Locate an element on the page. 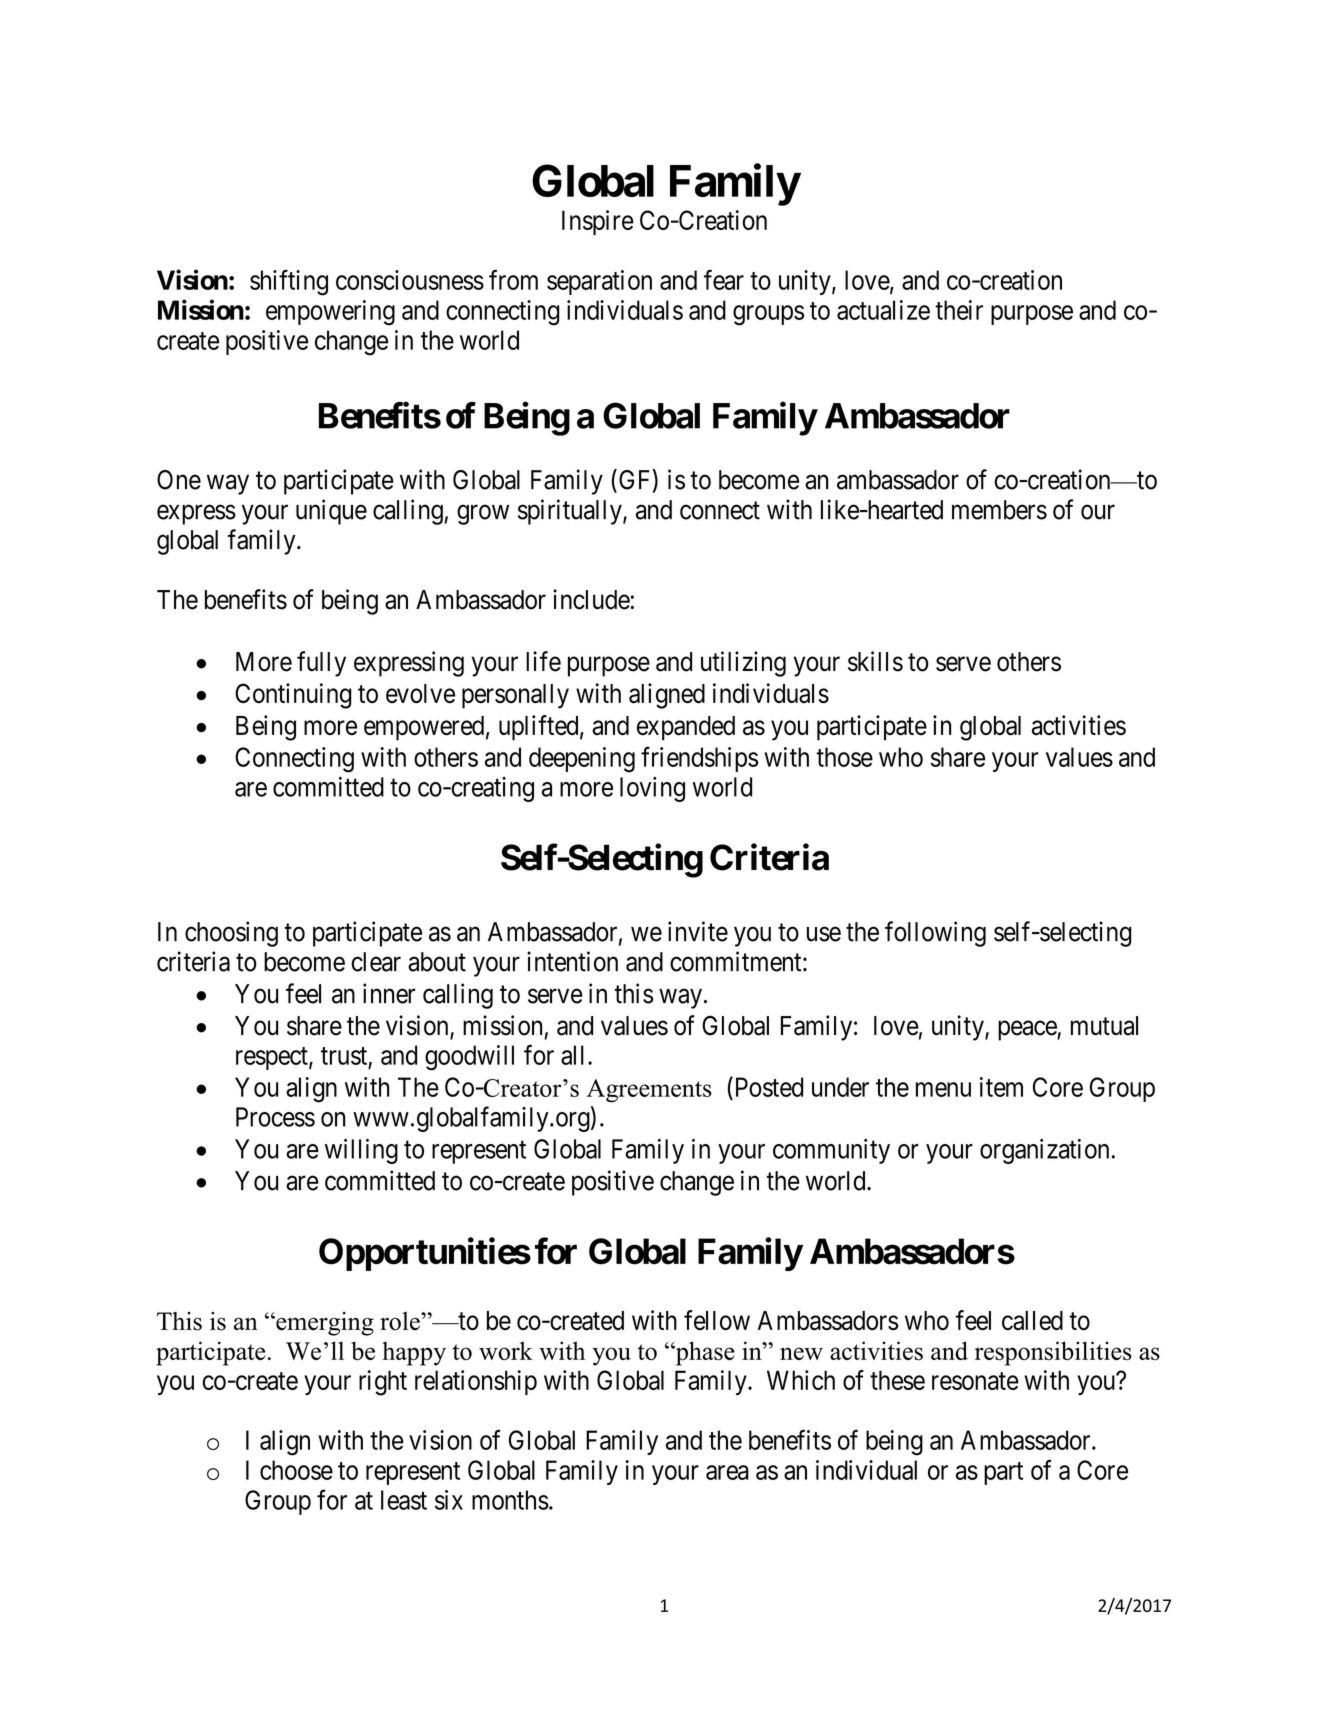 The width and height of the image is (1328, 1719). utilizing is located at coordinates (743, 664).
